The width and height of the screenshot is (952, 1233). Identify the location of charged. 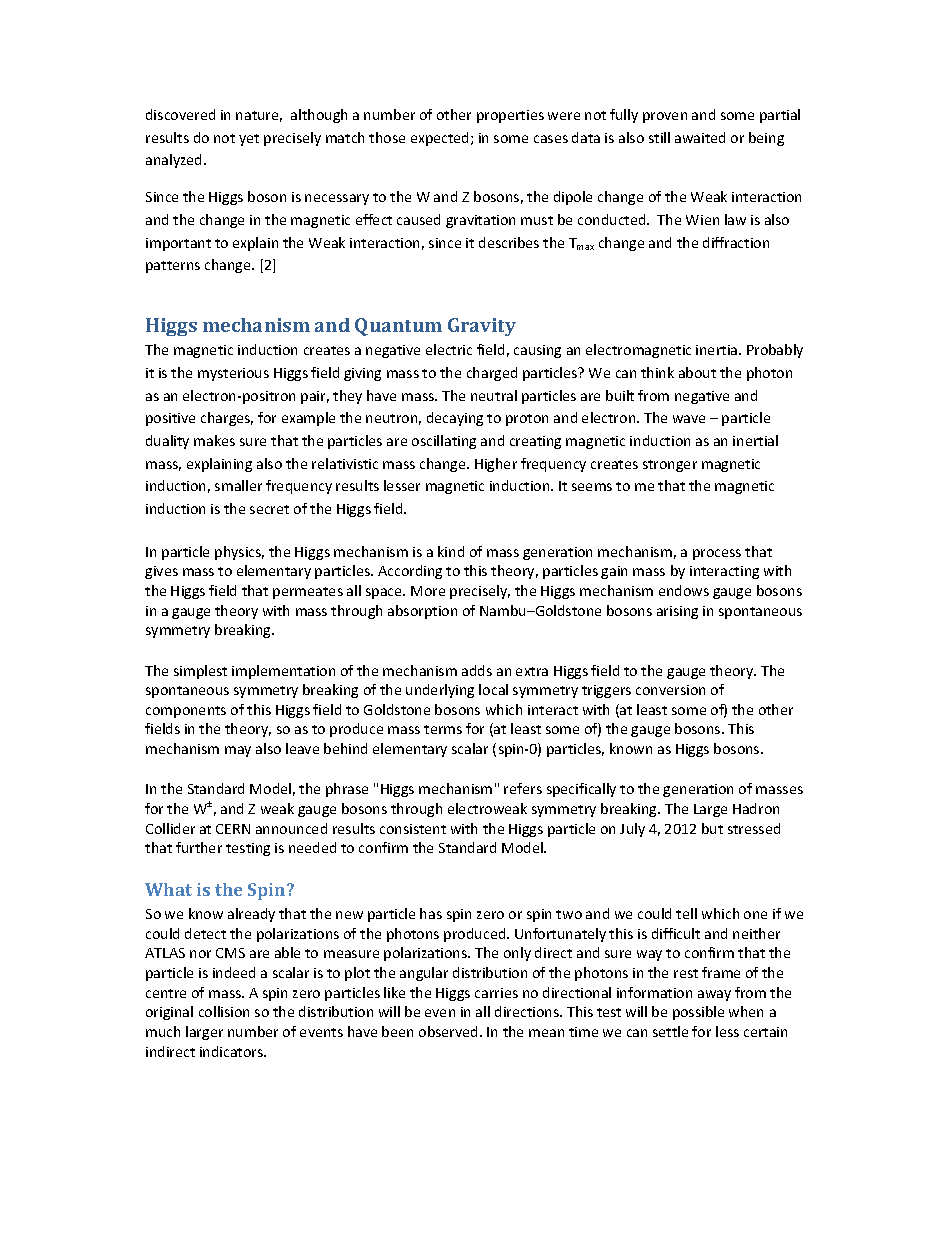
(492, 374).
